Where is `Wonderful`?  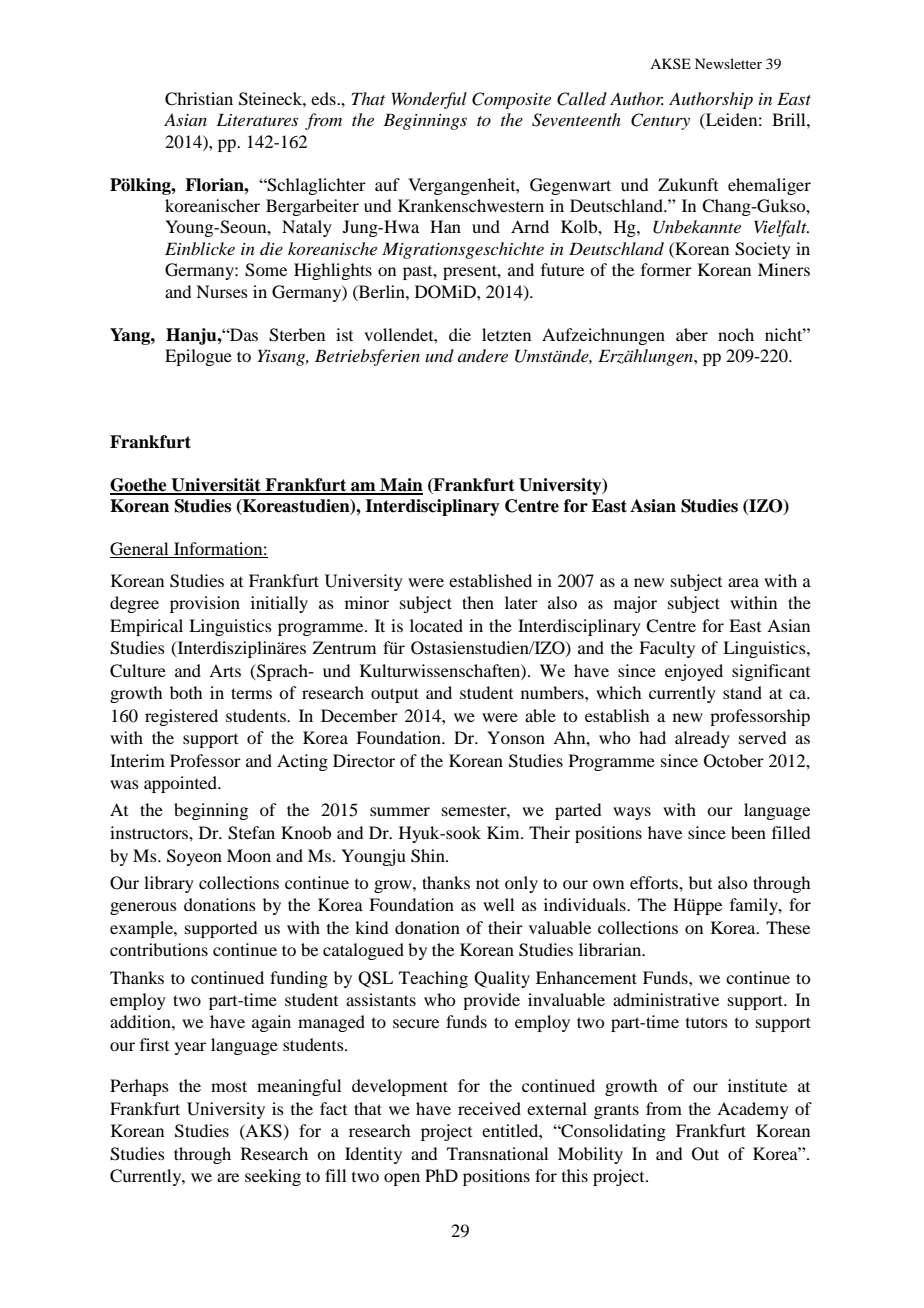
Wonderful is located at coordinates (429, 100).
